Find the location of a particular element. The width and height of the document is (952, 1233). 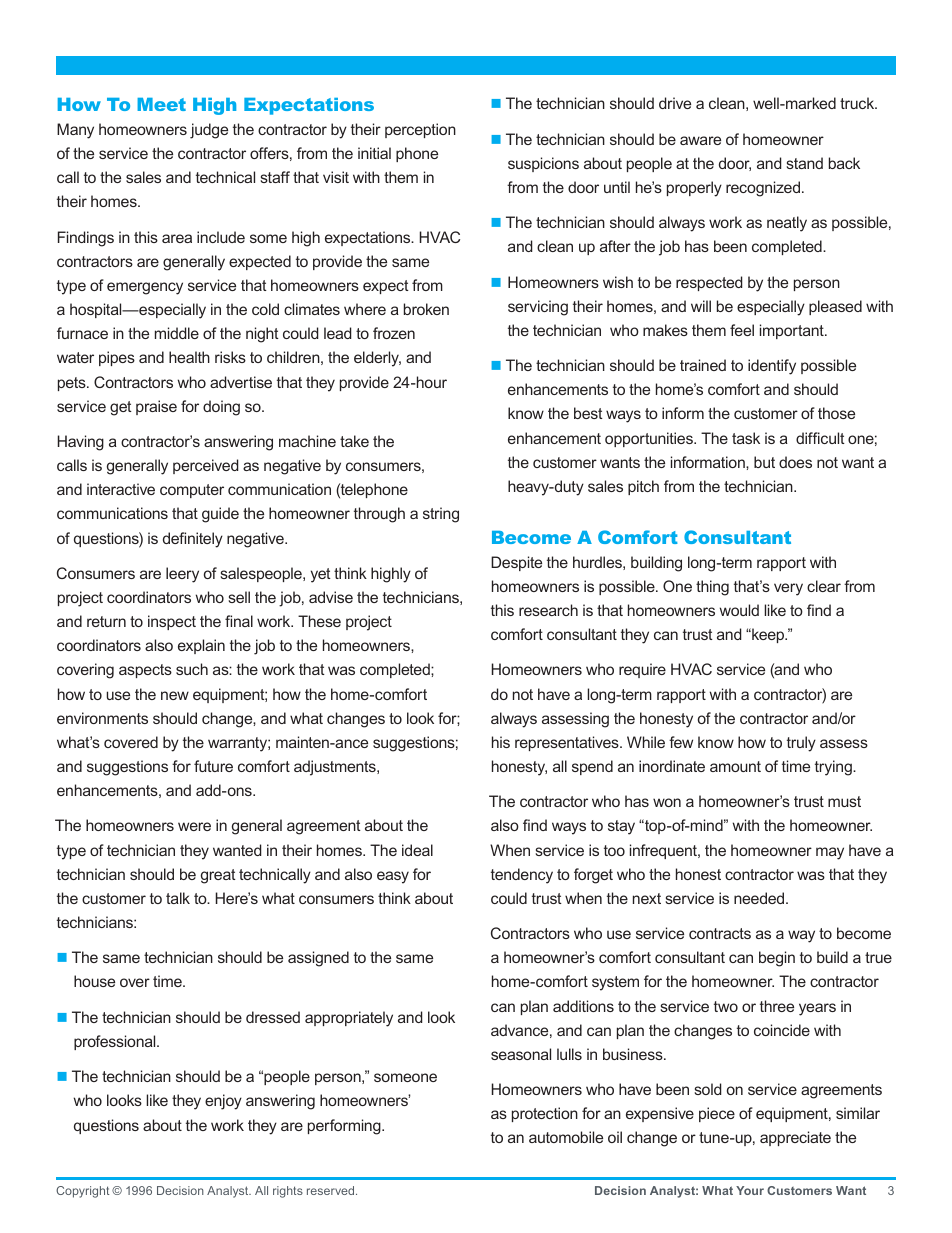

very is located at coordinates (788, 589).
